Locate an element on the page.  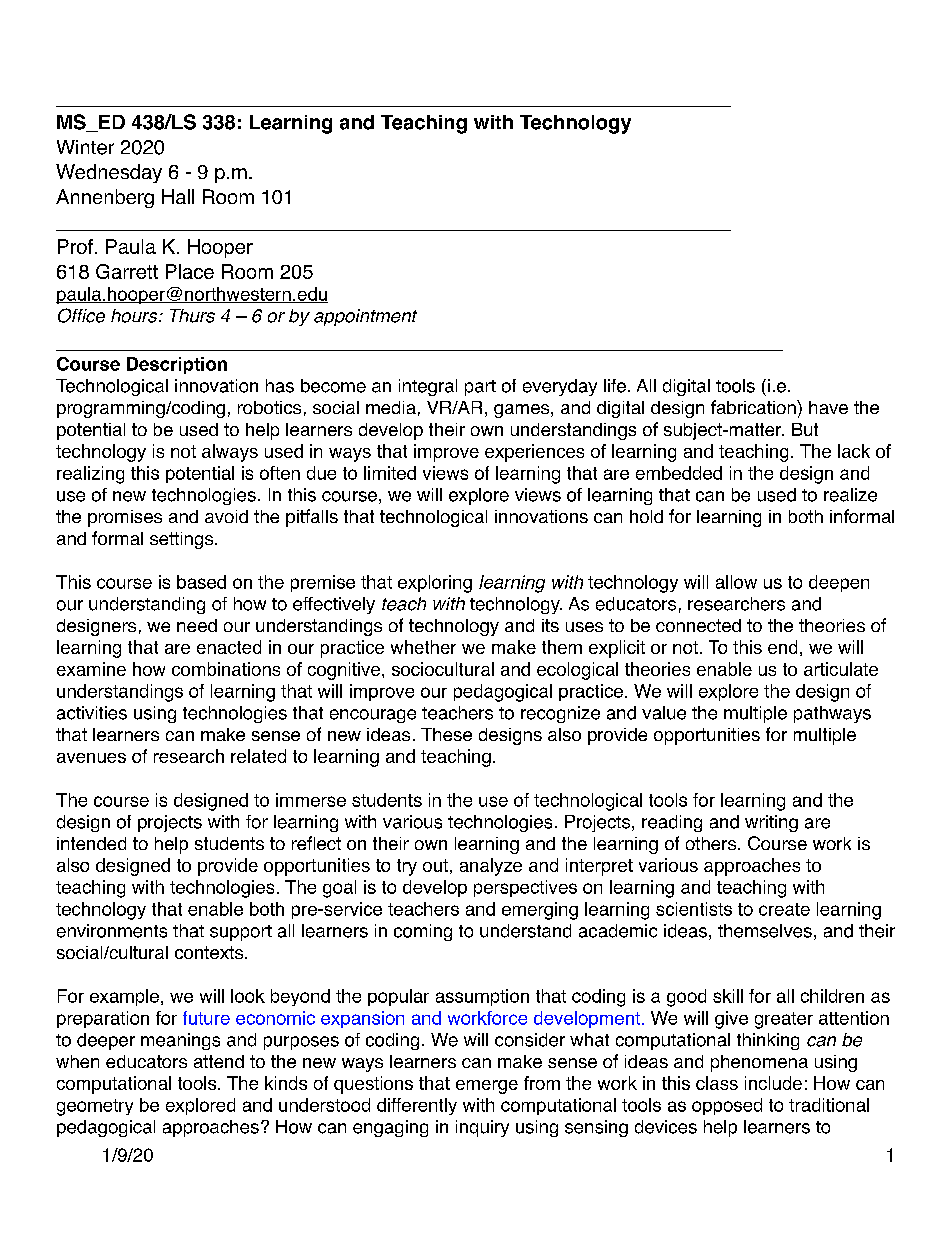
Hall is located at coordinates (178, 196).
